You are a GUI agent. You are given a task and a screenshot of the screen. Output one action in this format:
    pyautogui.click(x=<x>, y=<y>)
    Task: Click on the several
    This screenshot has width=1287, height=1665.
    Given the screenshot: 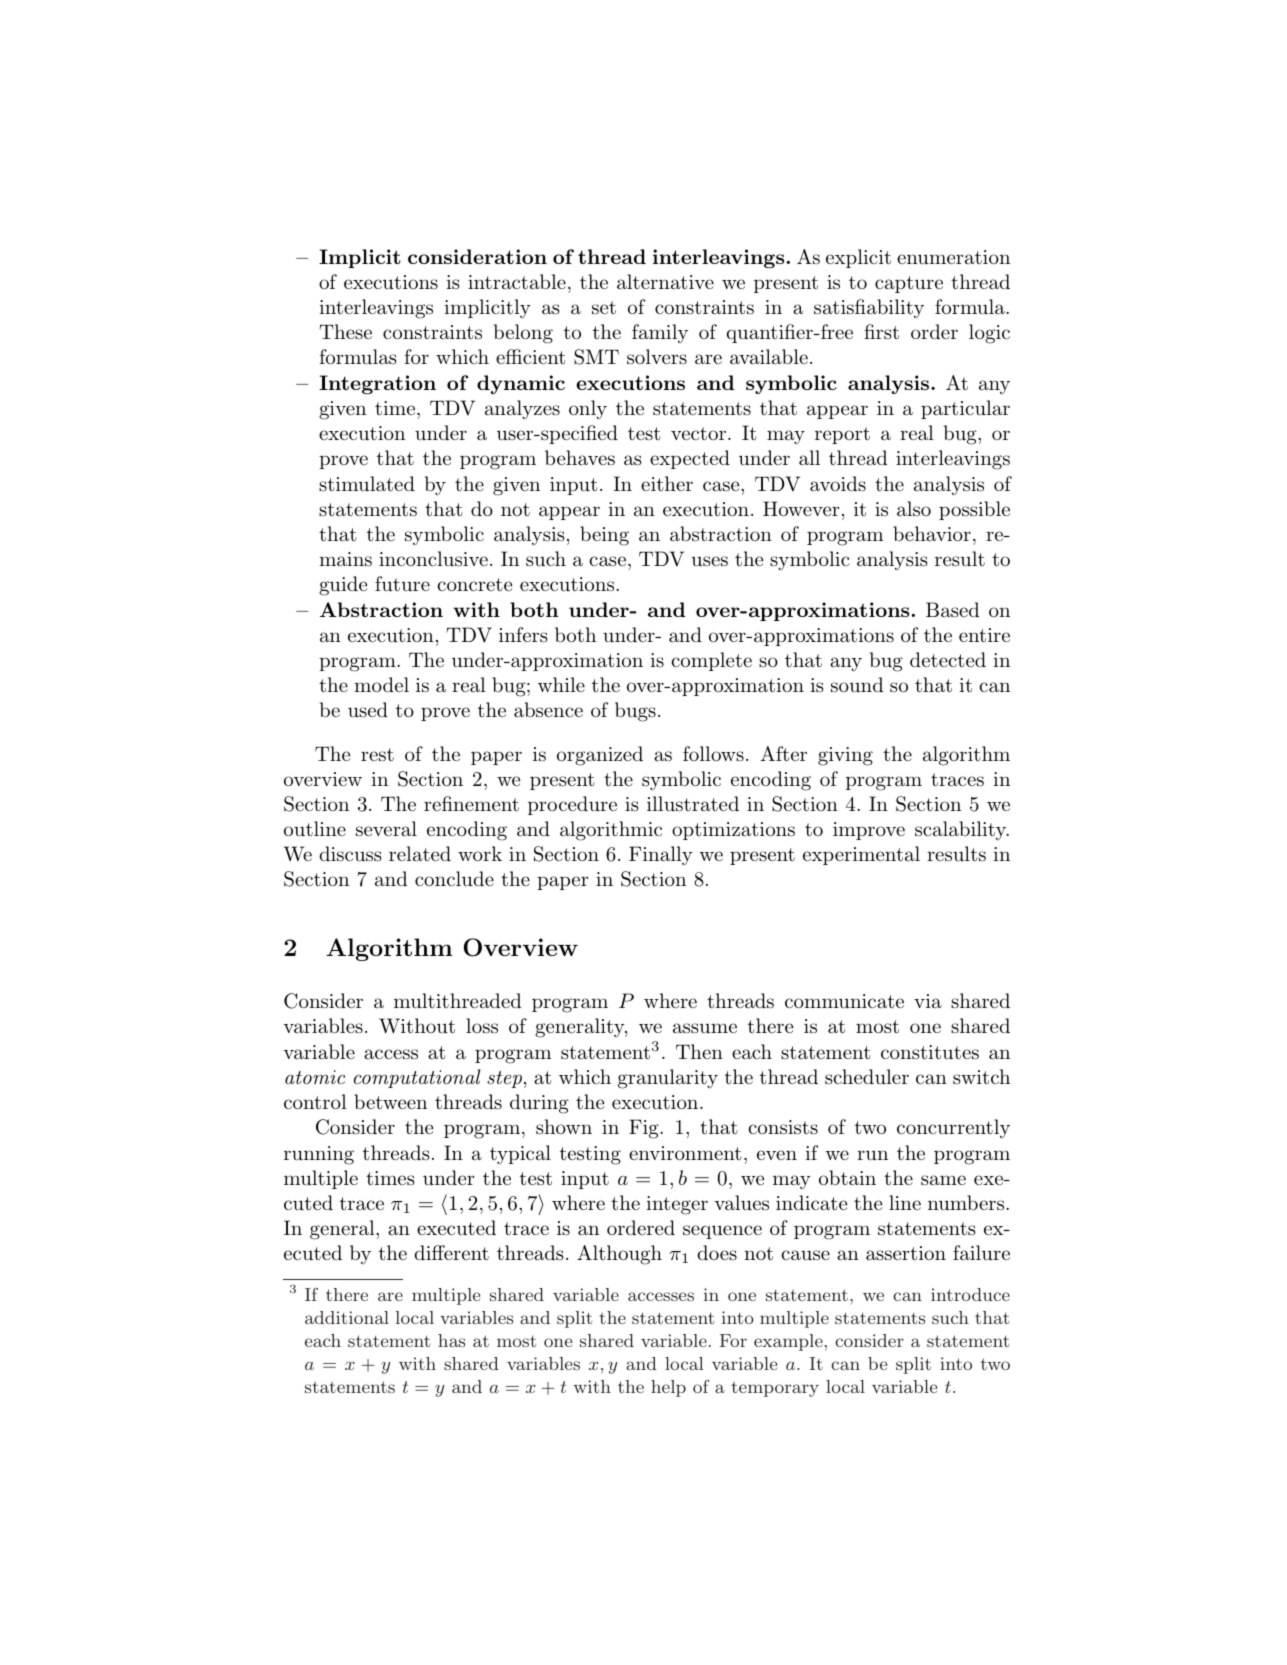 What is the action you would take?
    pyautogui.click(x=386, y=829)
